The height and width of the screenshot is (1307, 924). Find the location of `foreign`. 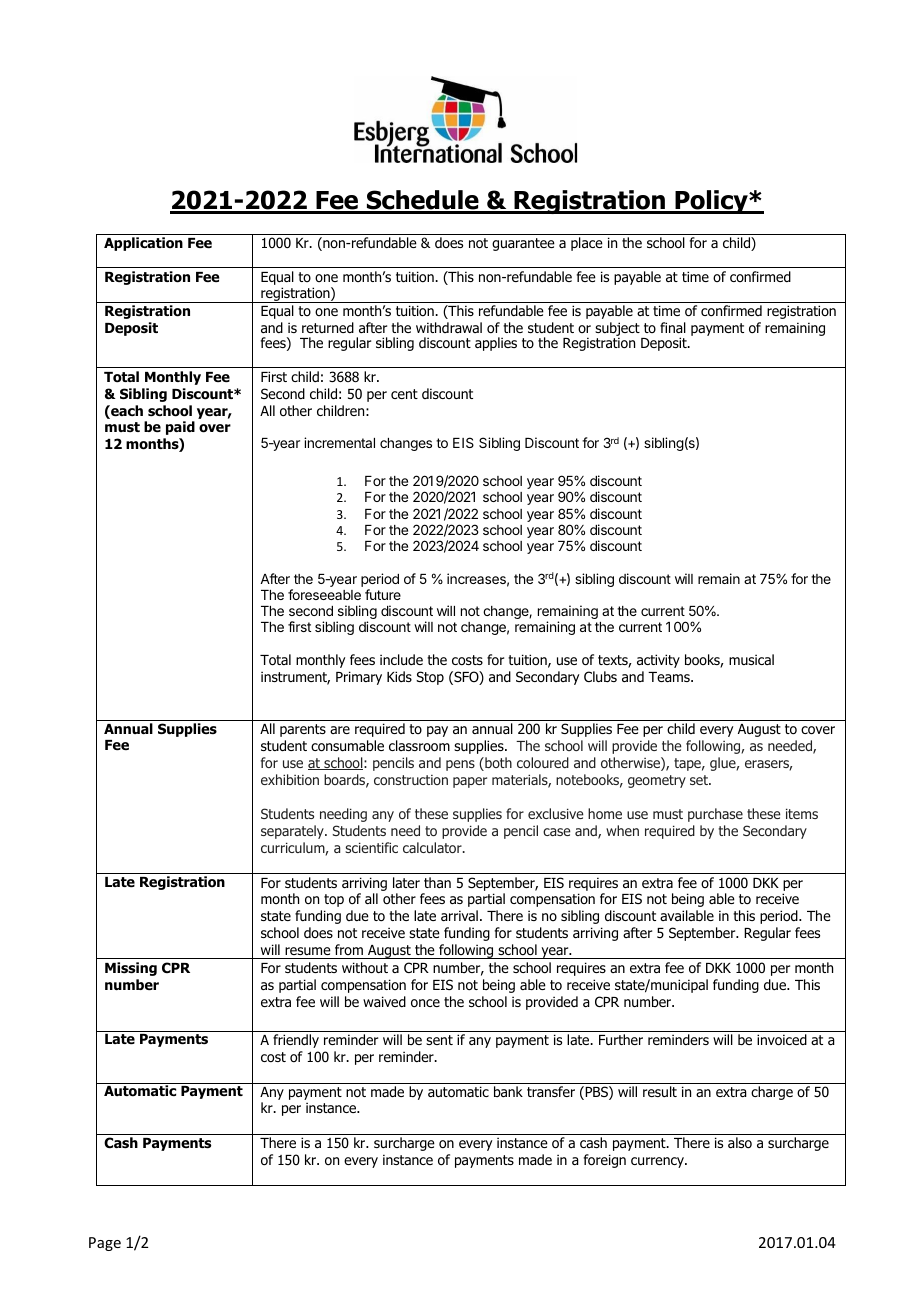

foreign is located at coordinates (605, 1161).
